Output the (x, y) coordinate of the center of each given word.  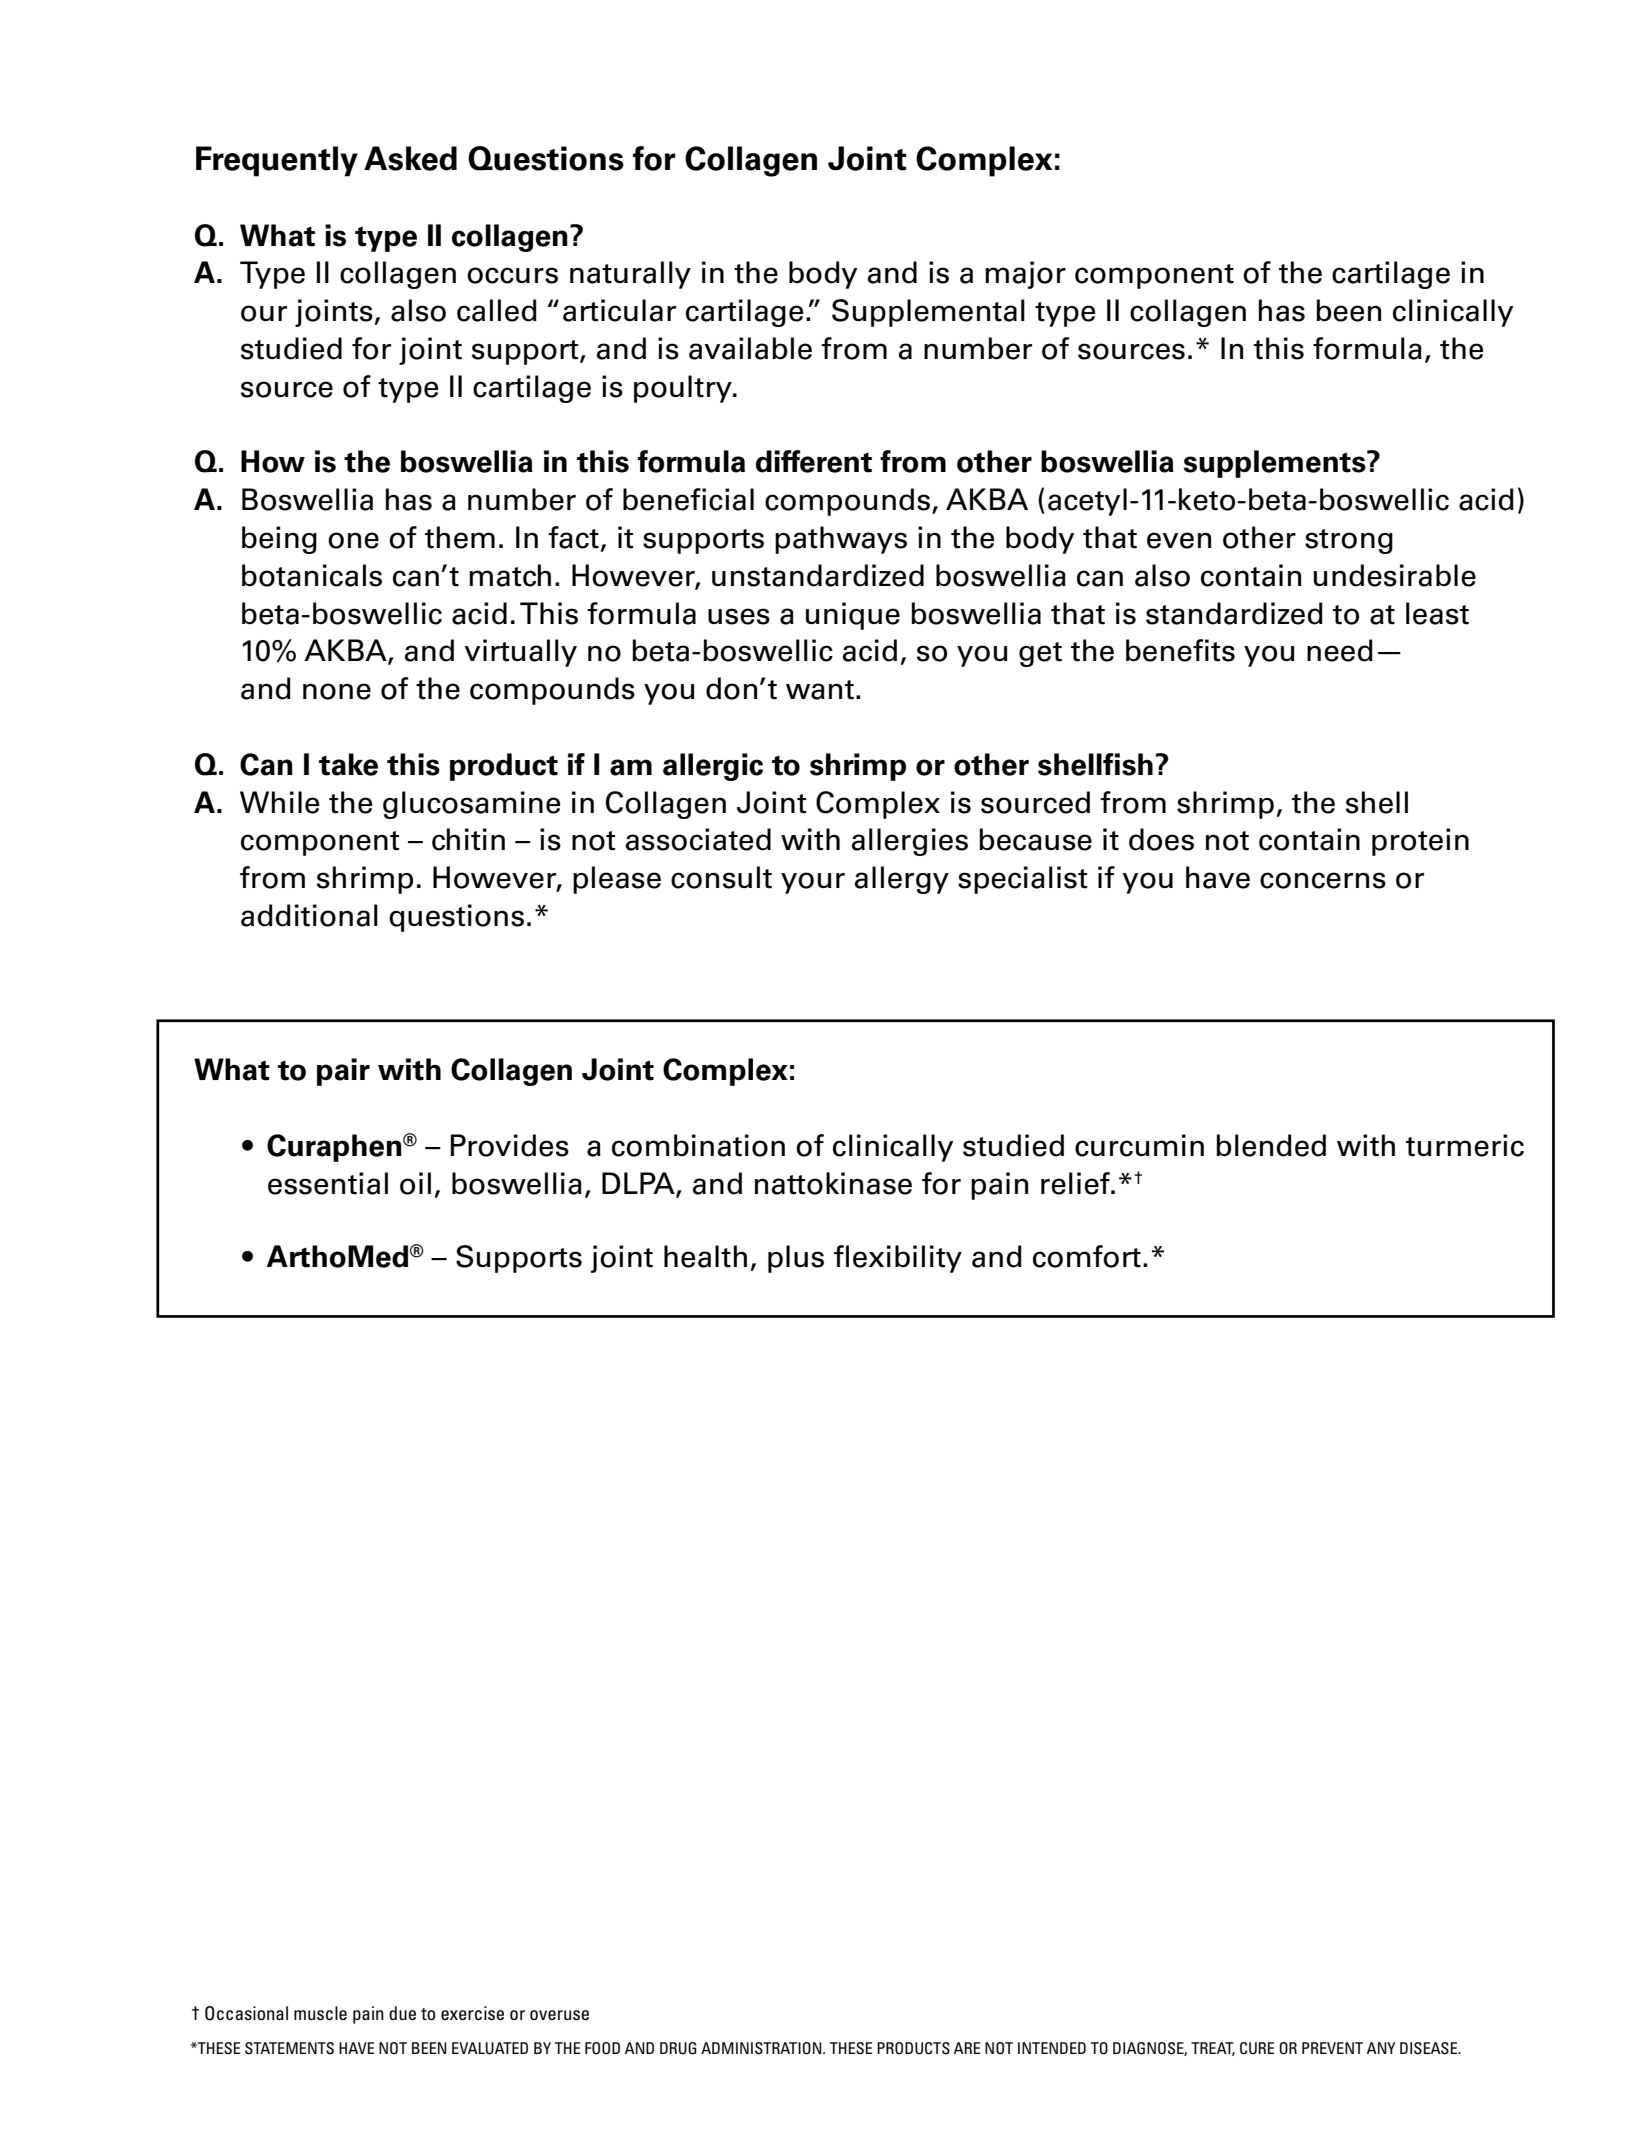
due (402, 2013)
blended (1271, 1145)
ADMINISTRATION (762, 2048)
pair (343, 1072)
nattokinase (833, 1183)
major (1025, 275)
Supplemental (928, 313)
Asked (410, 158)
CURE (1257, 2048)
